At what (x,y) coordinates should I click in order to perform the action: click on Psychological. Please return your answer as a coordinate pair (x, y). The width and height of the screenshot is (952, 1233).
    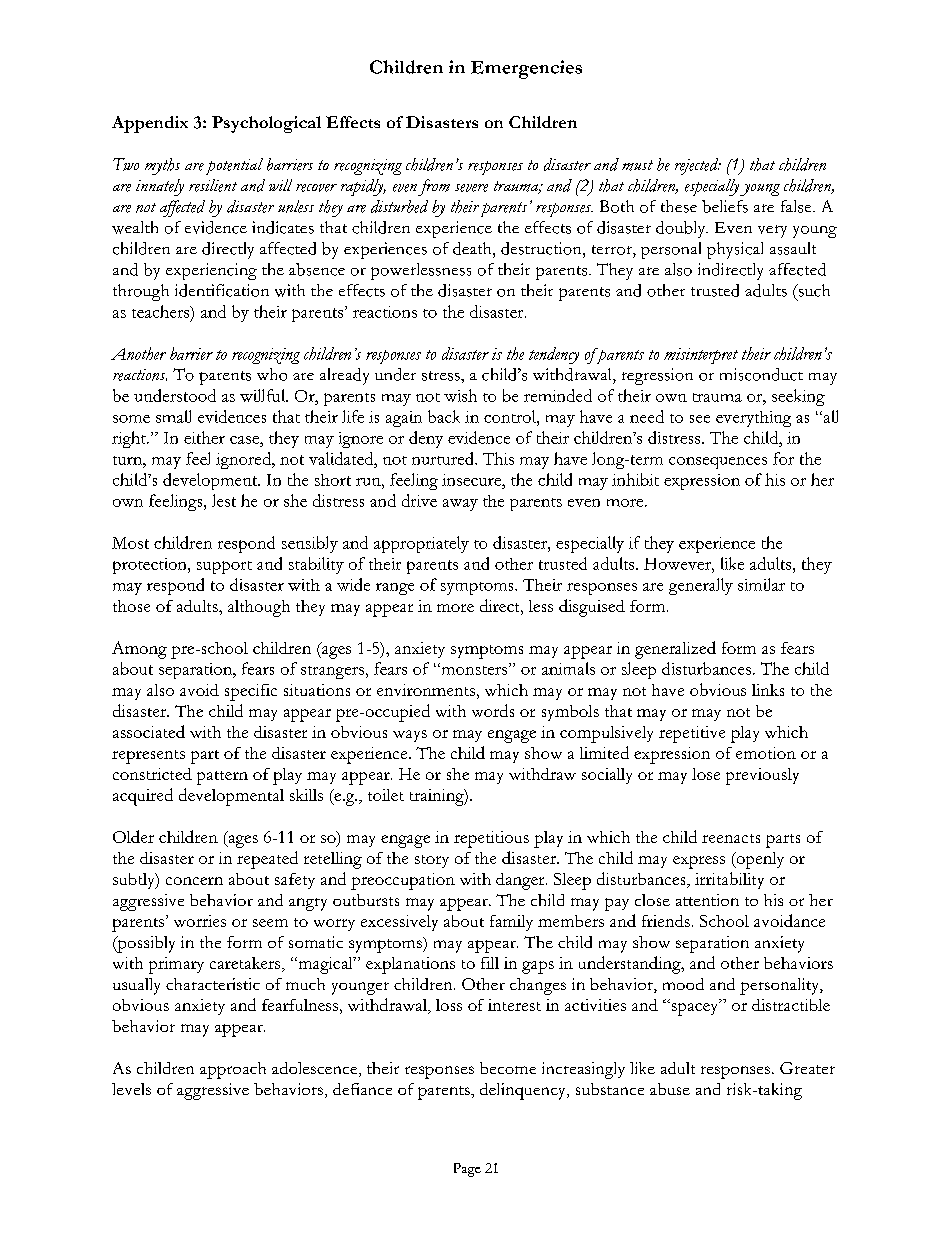
    Looking at the image, I should click on (266, 124).
